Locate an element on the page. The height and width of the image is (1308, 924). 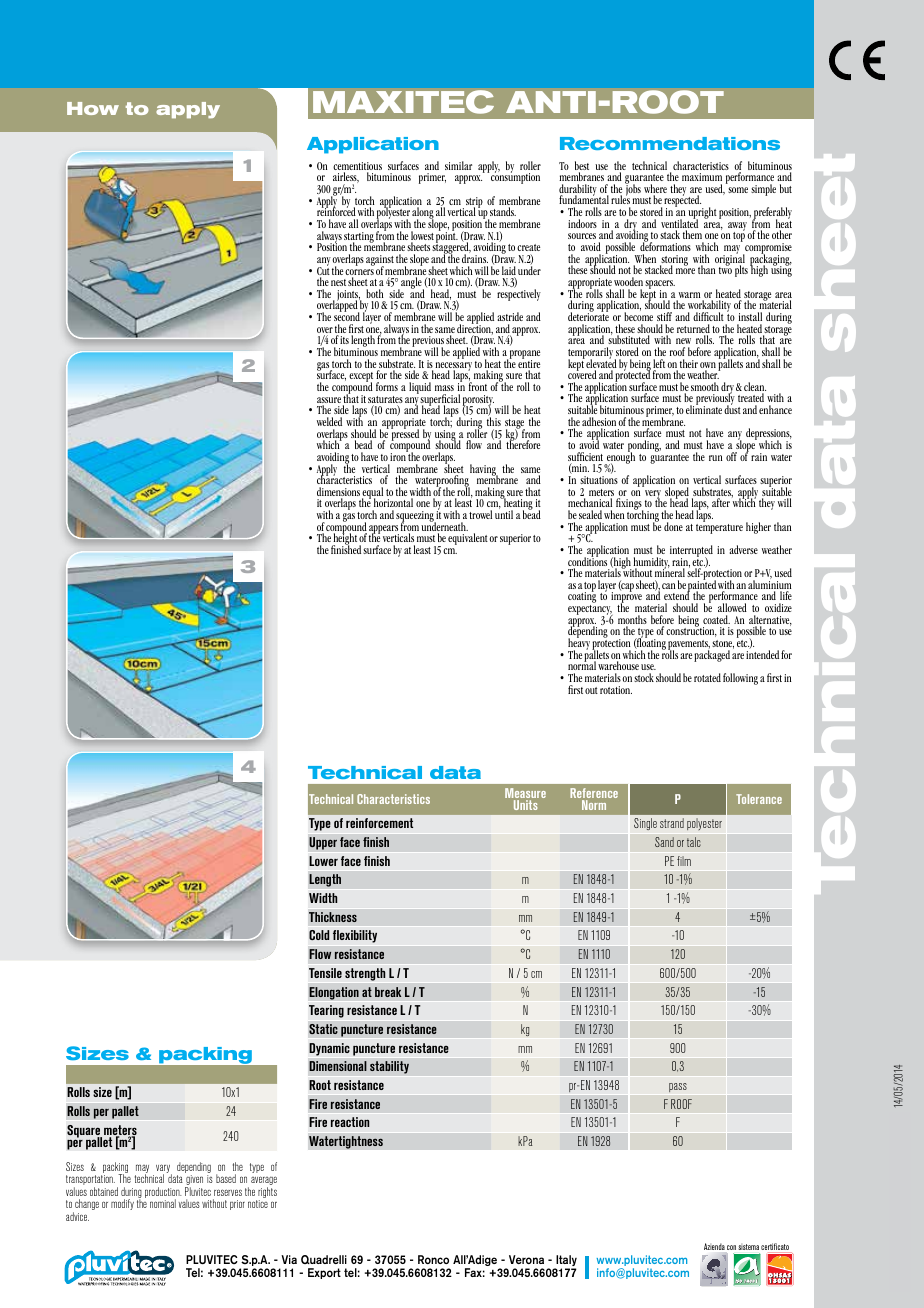
nominal is located at coordinates (163, 1203).
